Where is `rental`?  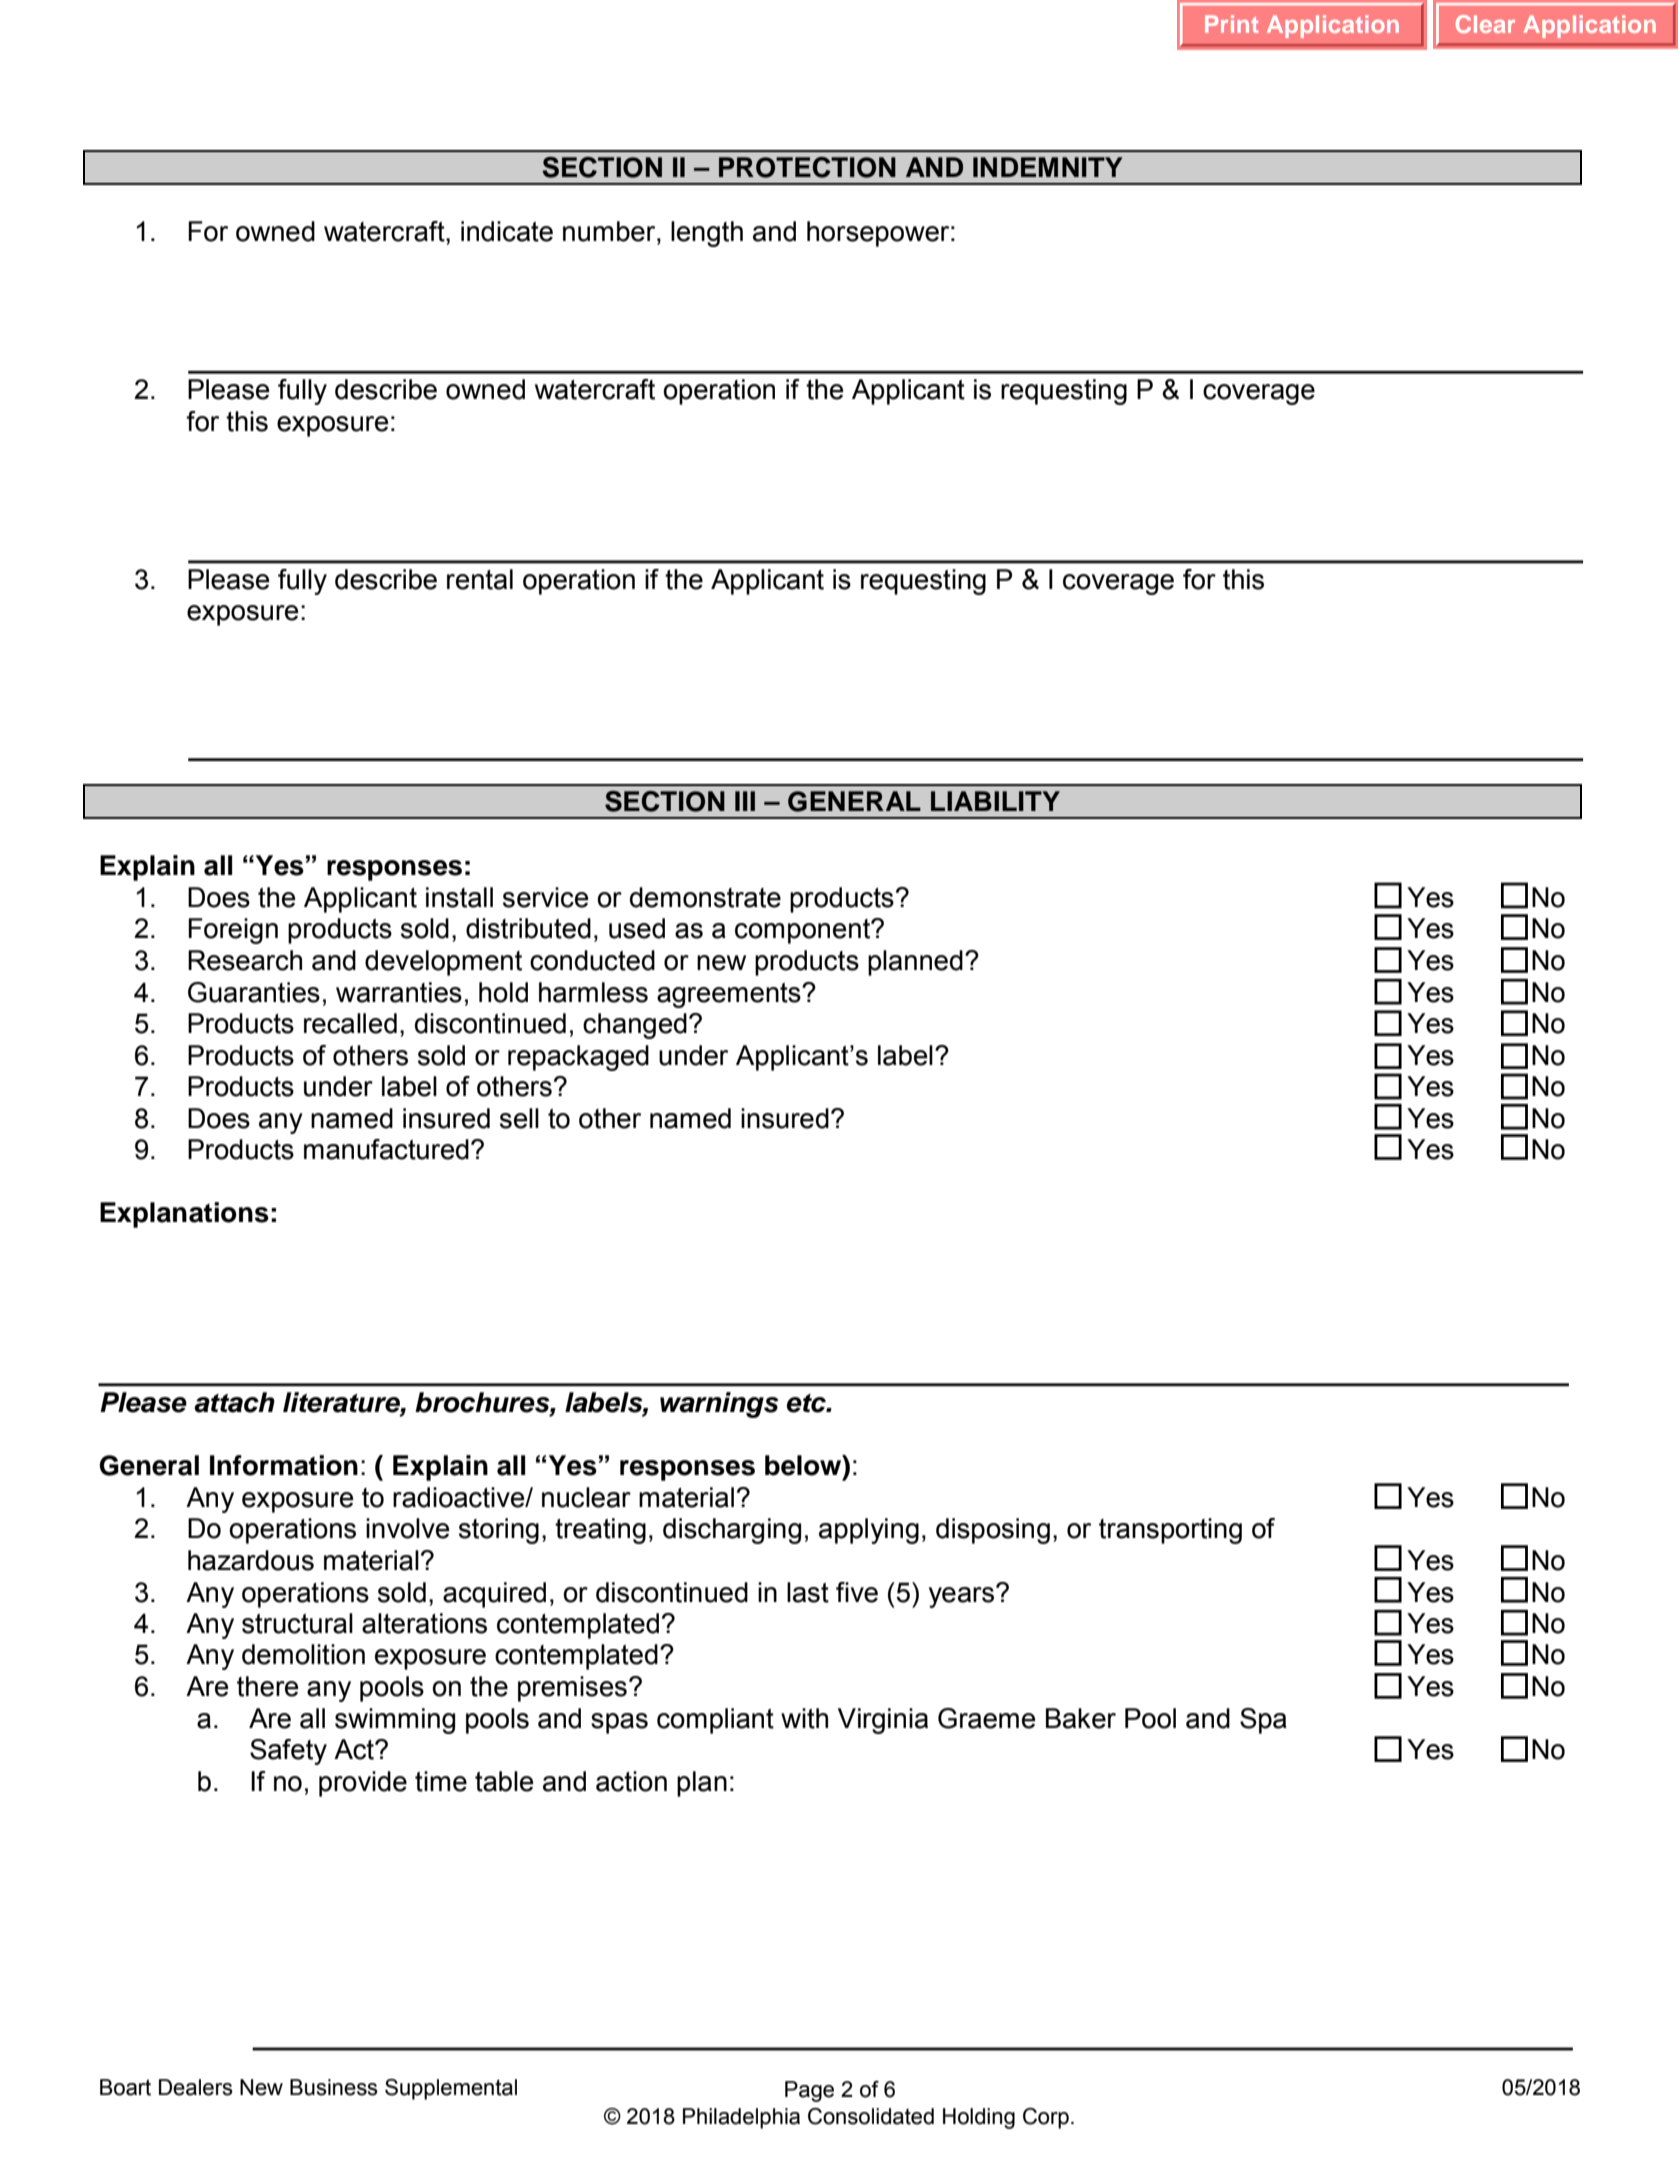 rental is located at coordinates (480, 579).
